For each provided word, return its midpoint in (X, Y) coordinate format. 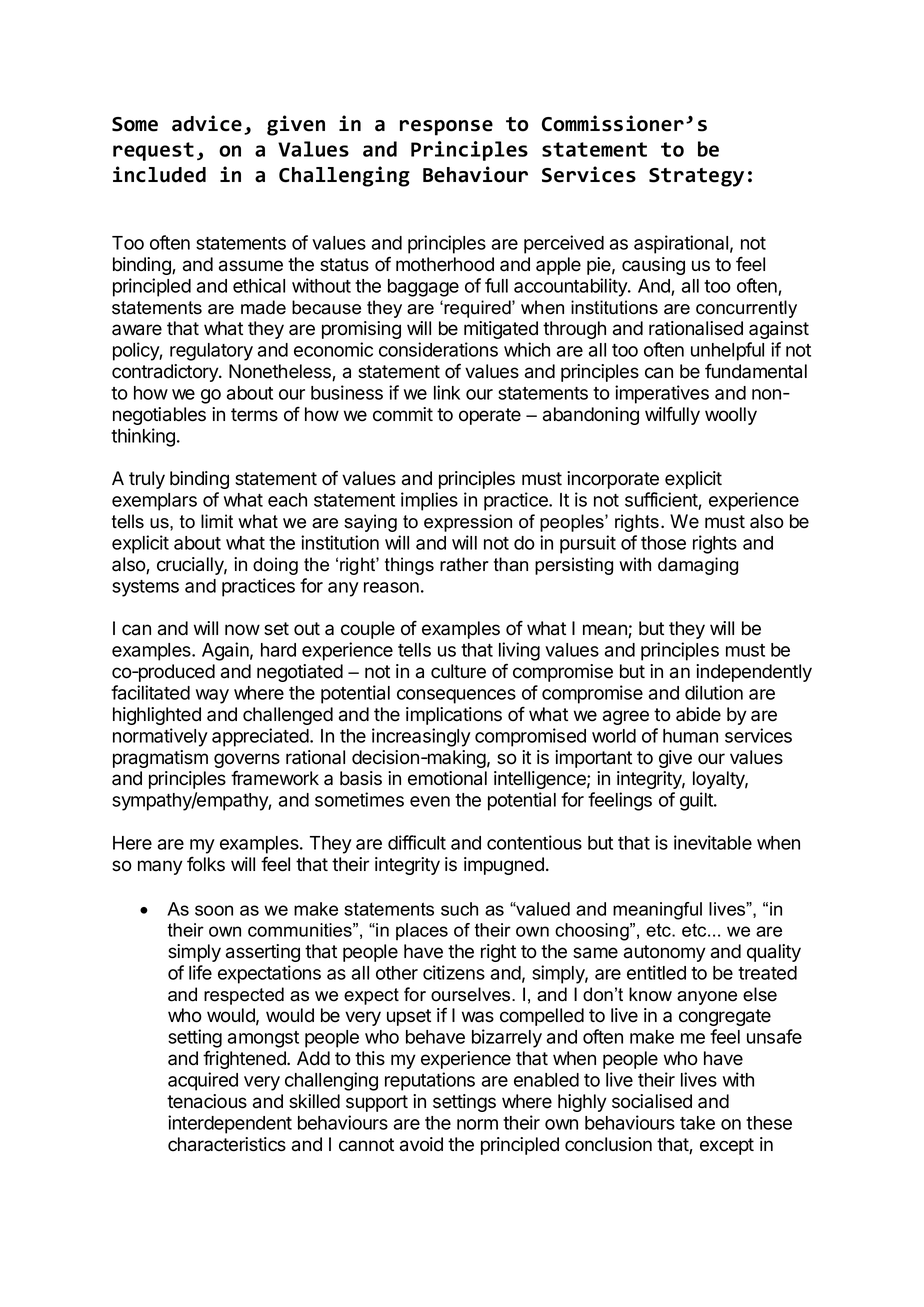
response (446, 128)
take (697, 1123)
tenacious (207, 1101)
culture (458, 671)
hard (278, 650)
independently (754, 673)
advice (207, 123)
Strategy (696, 177)
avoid (421, 1144)
